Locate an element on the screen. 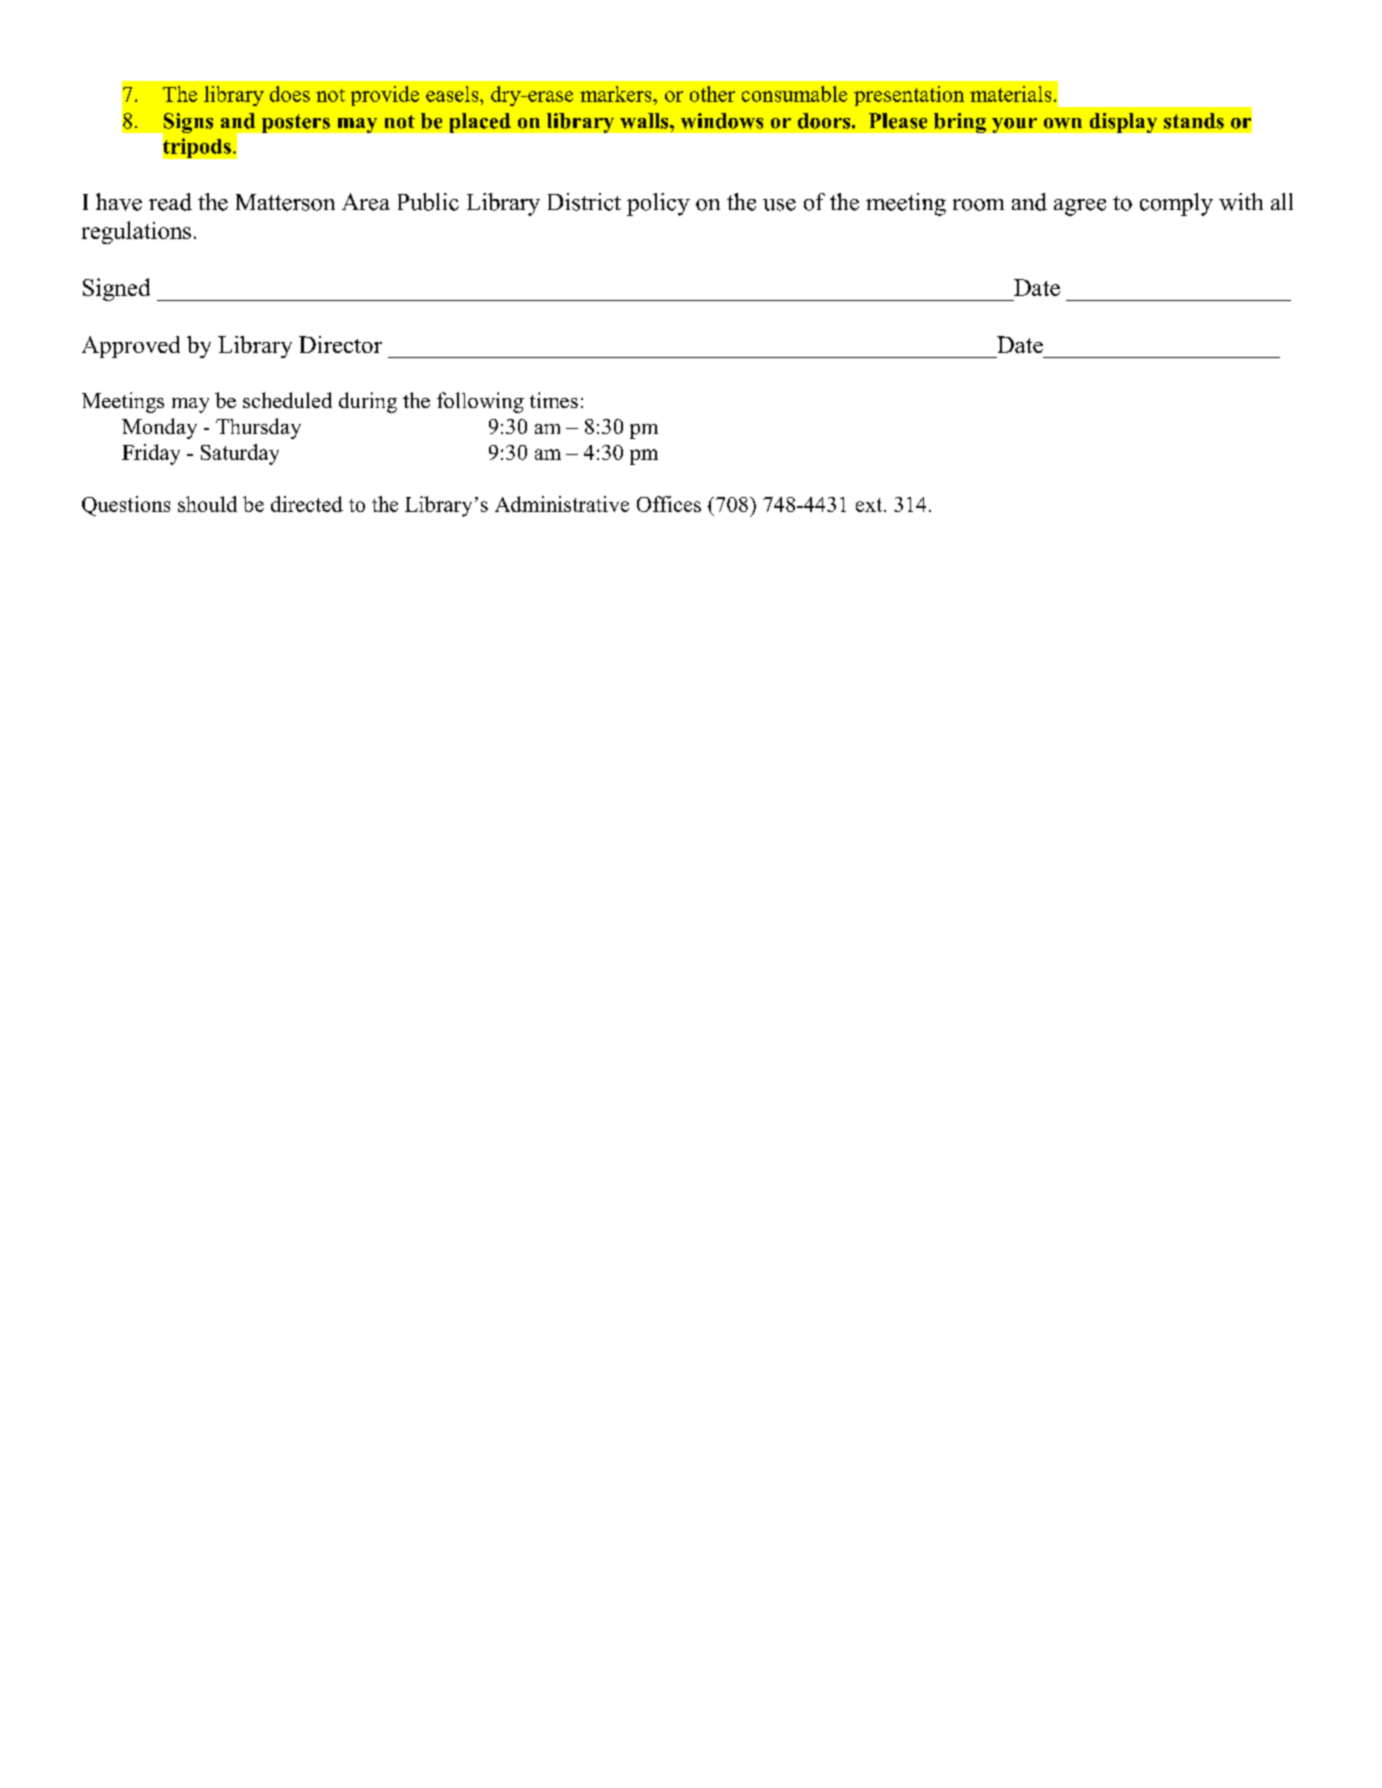 This screenshot has width=1382, height=1788. read is located at coordinates (170, 202).
